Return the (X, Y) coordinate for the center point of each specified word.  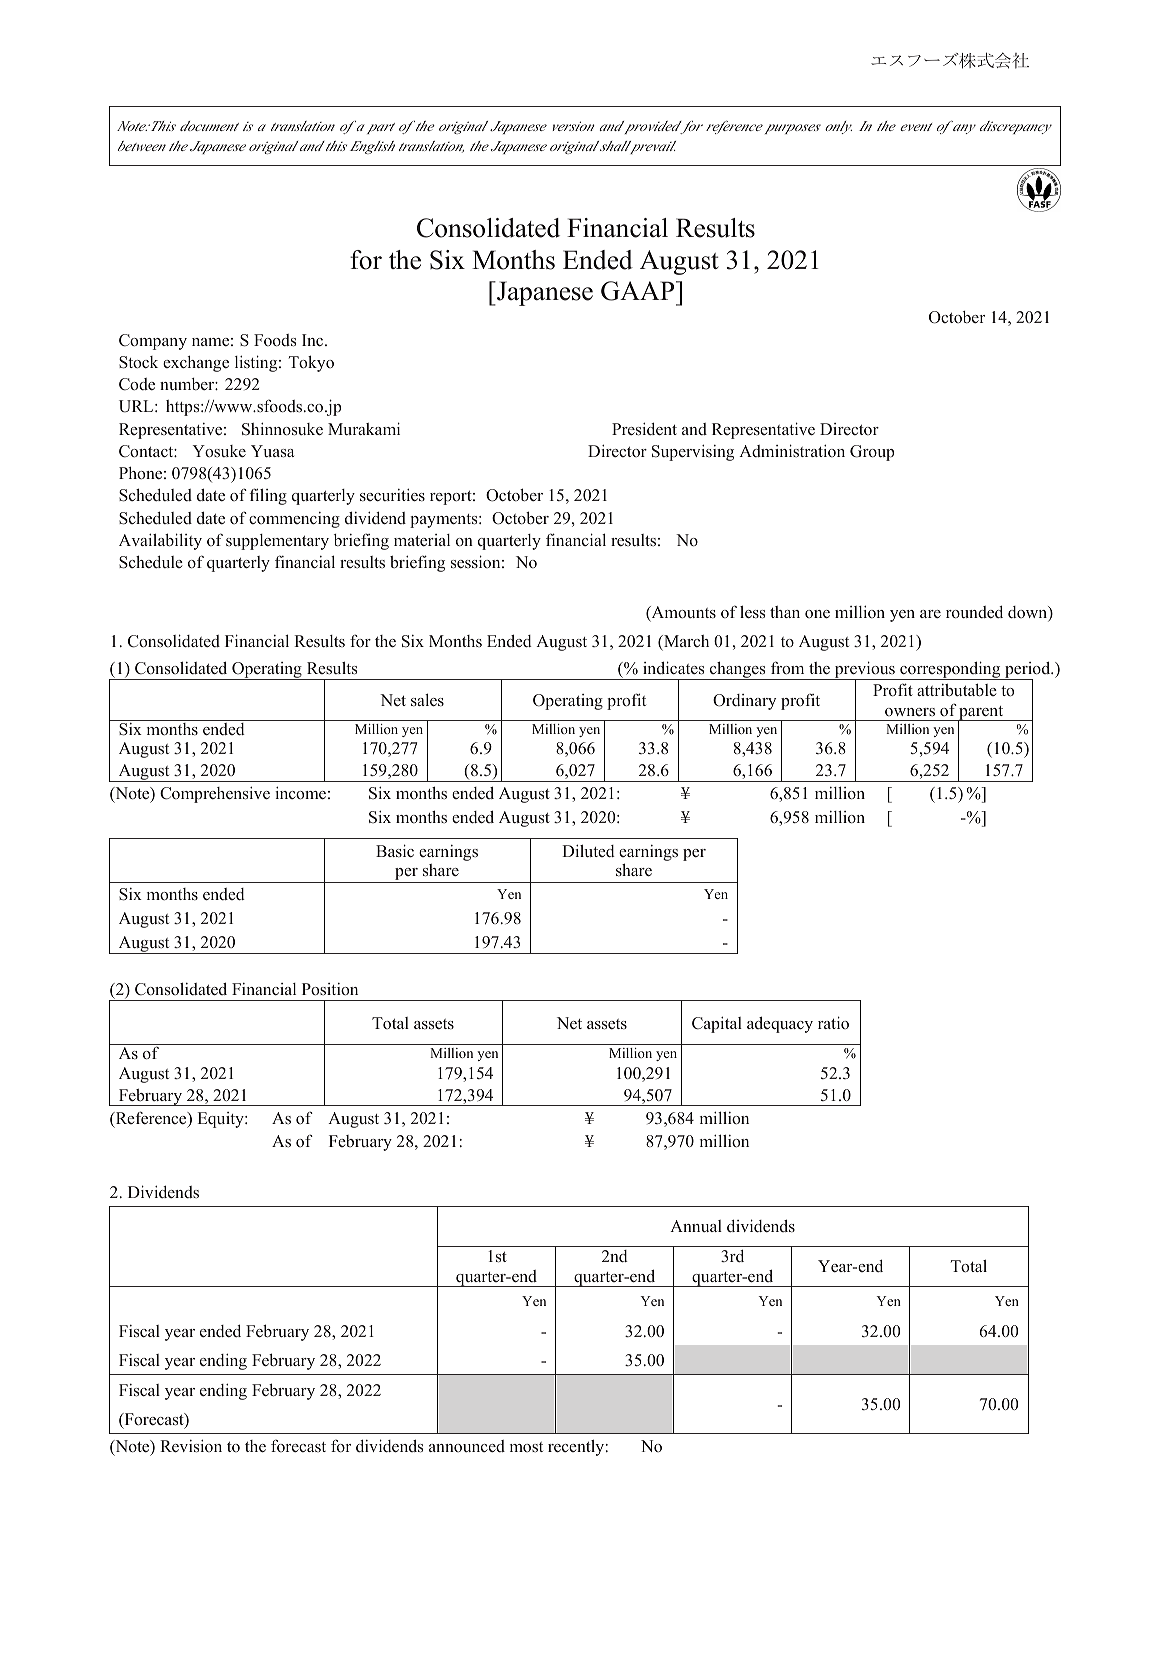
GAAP (639, 291)
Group (872, 453)
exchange (196, 364)
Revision (191, 1446)
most (526, 1447)
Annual (696, 1226)
